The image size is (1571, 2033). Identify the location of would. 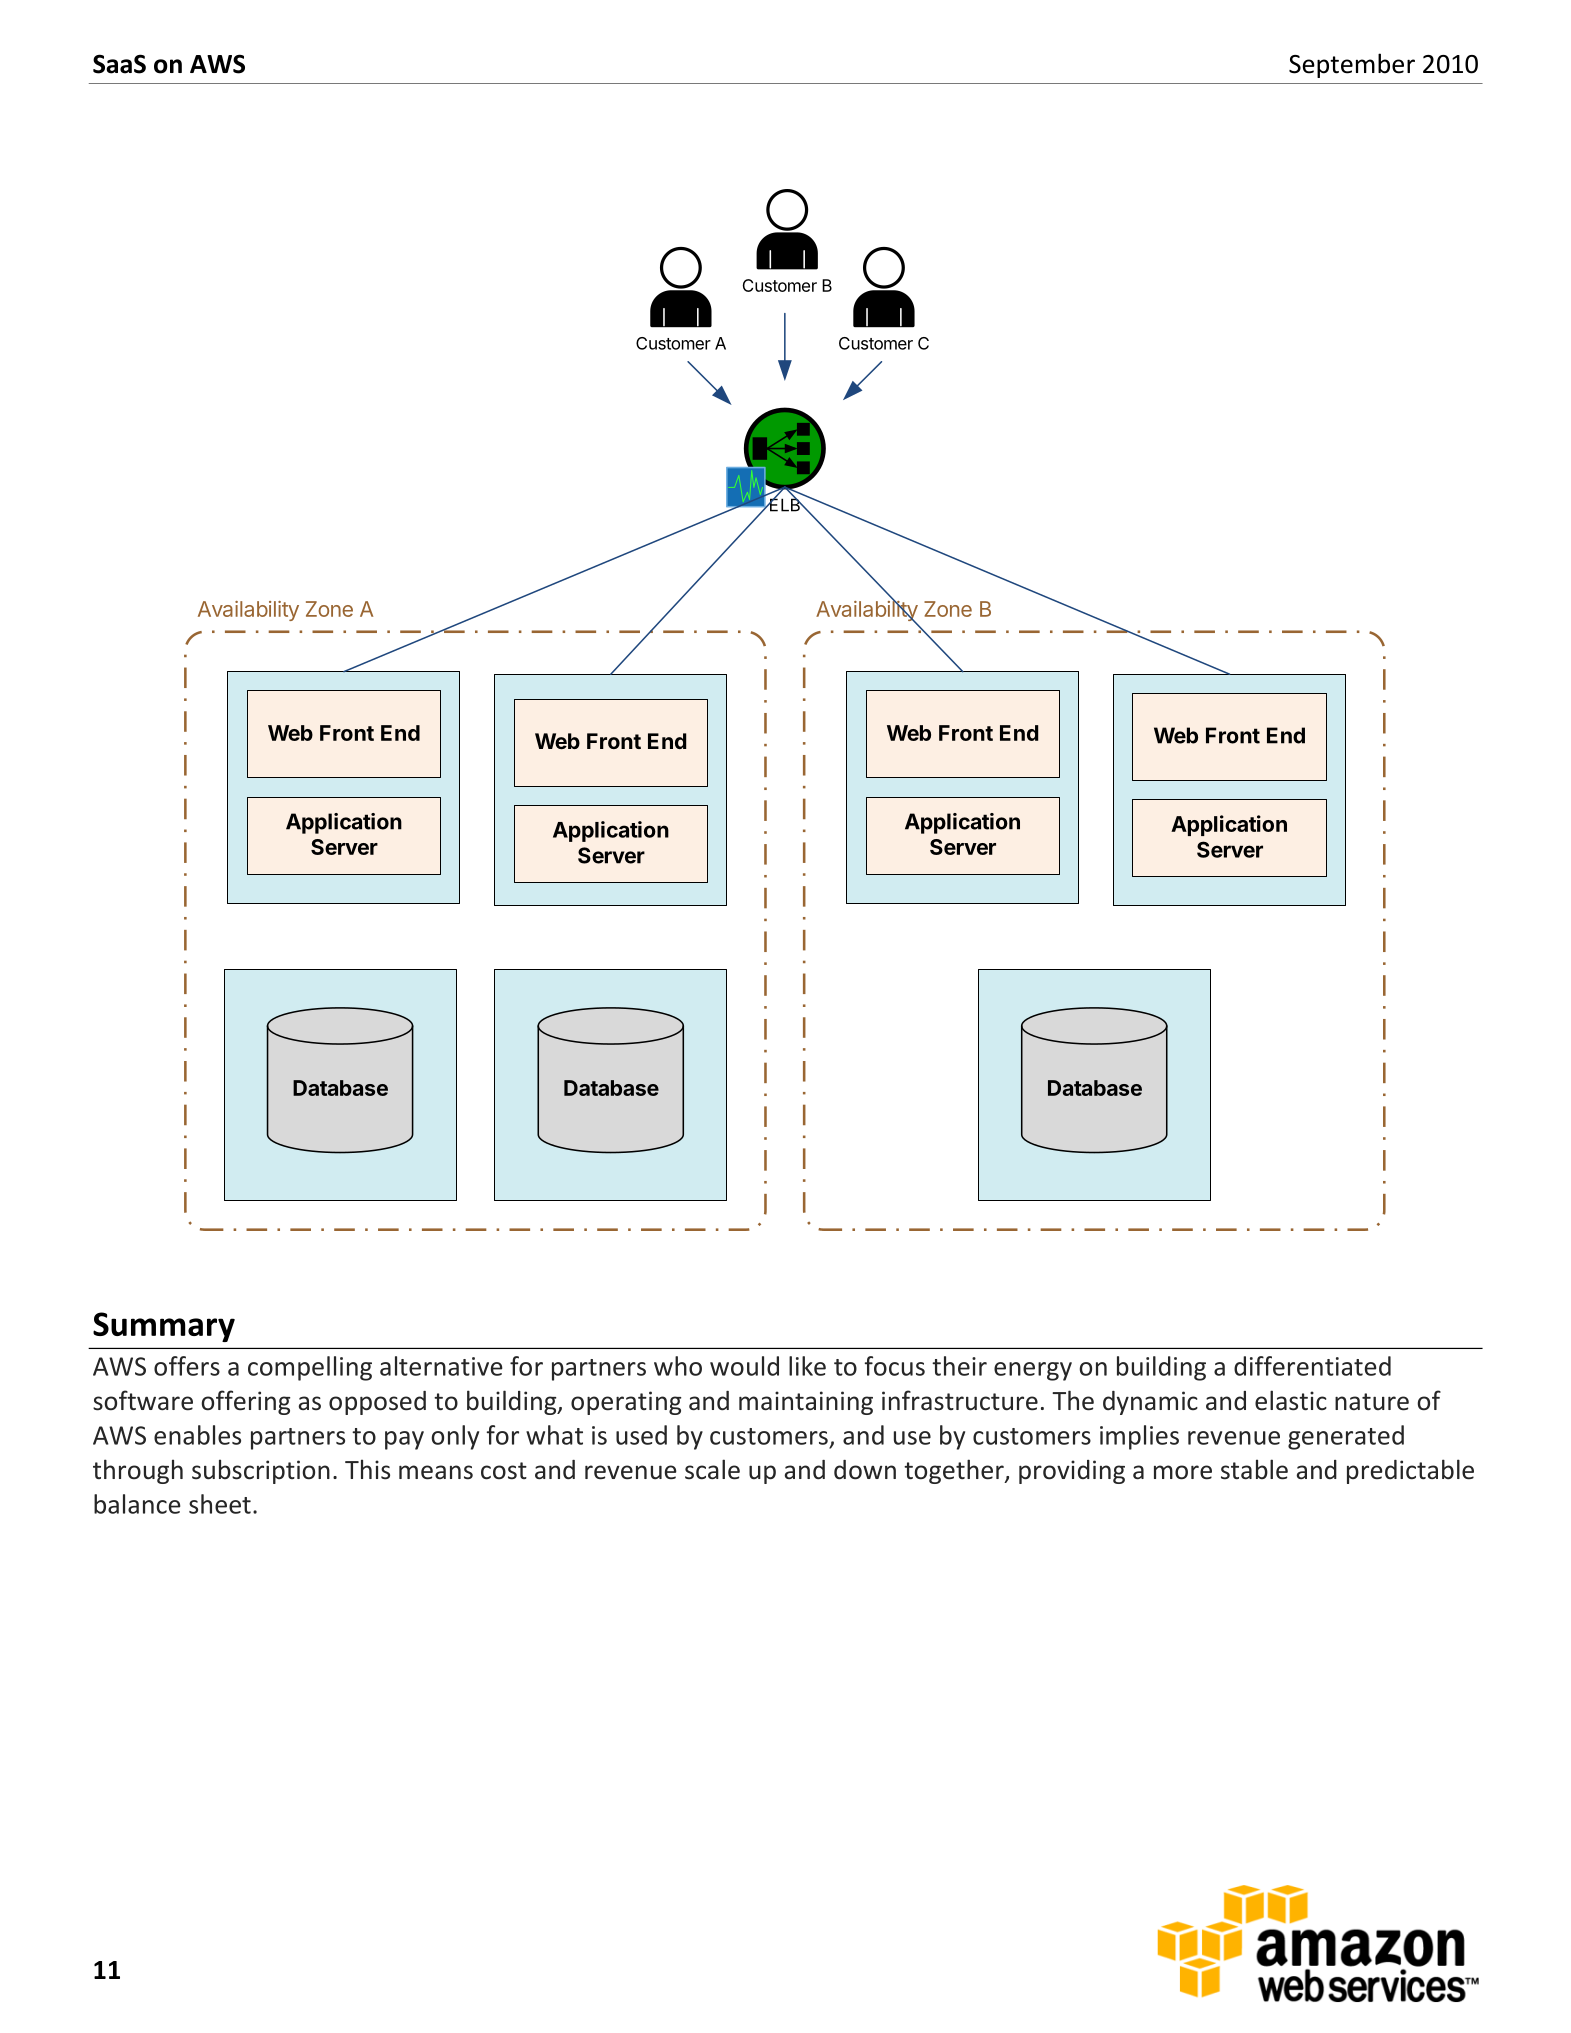
(744, 1366).
